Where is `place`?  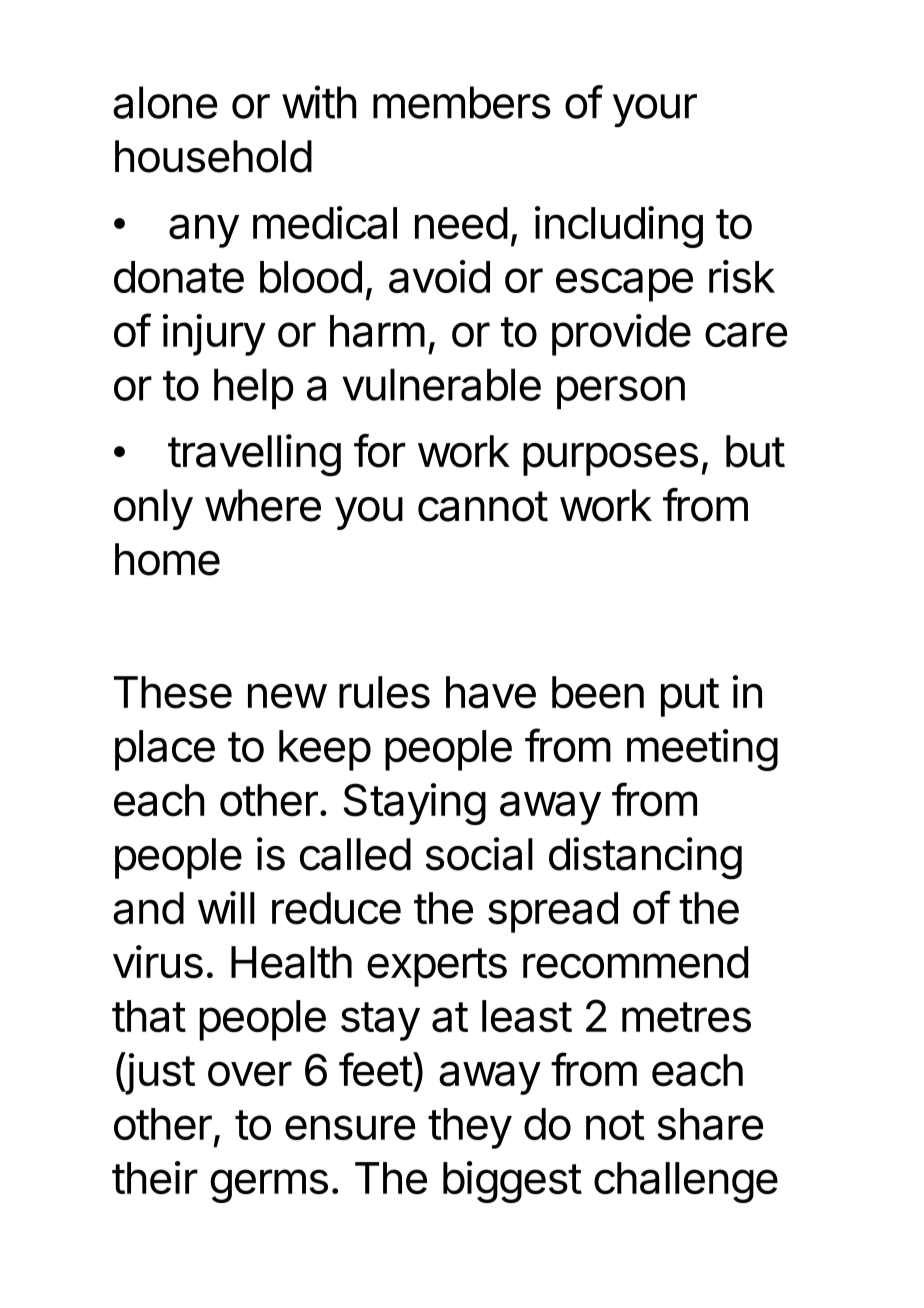 place is located at coordinates (165, 750).
